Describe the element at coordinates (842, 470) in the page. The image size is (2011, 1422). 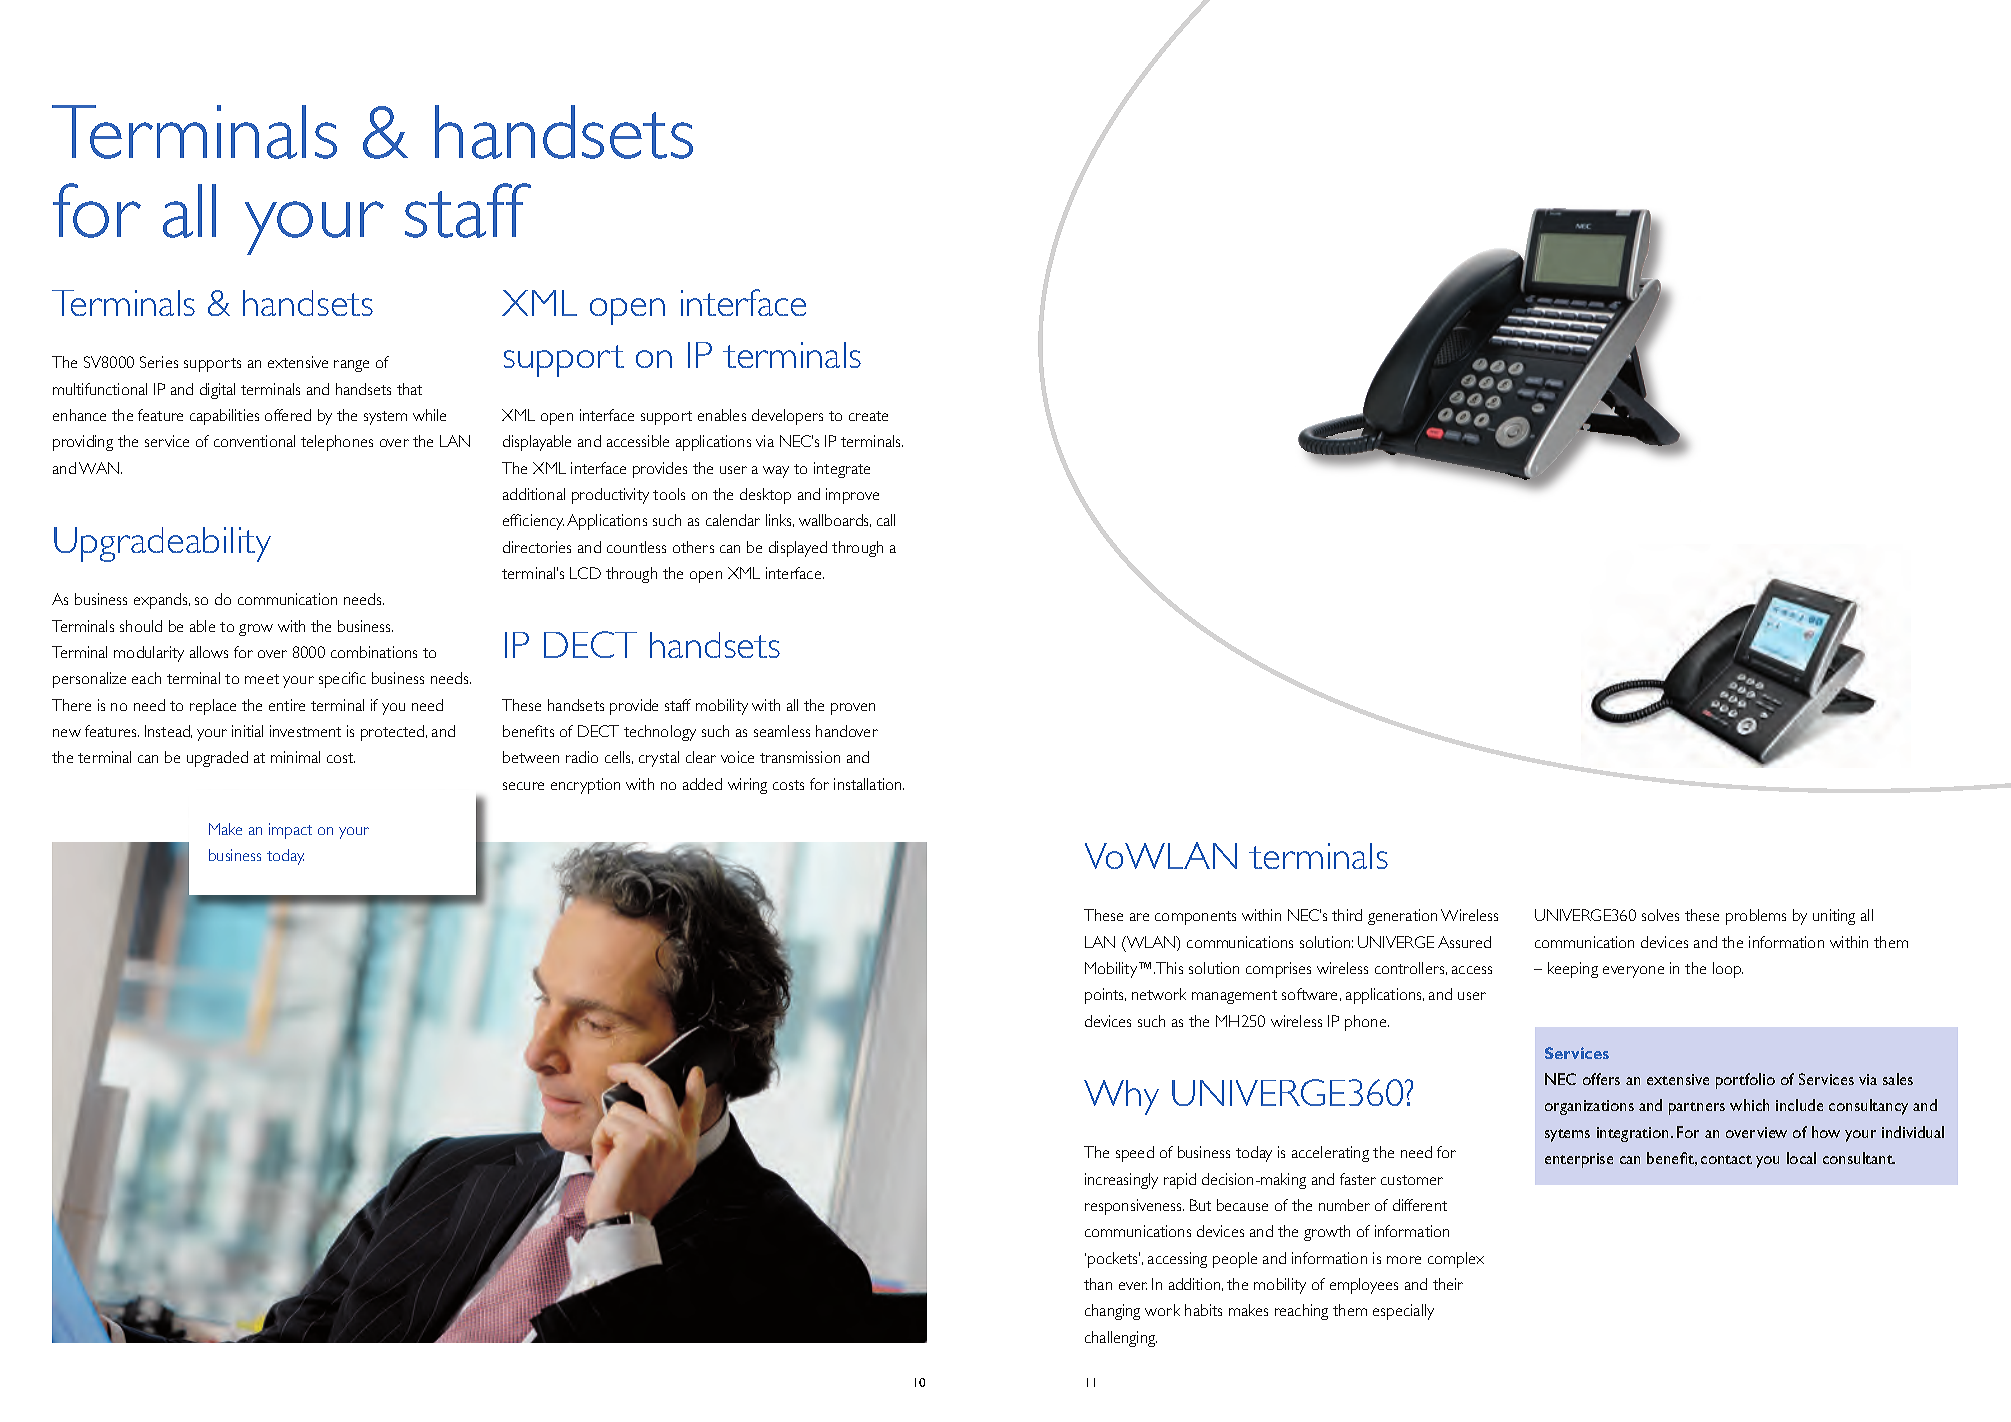
I see `integrate` at that location.
